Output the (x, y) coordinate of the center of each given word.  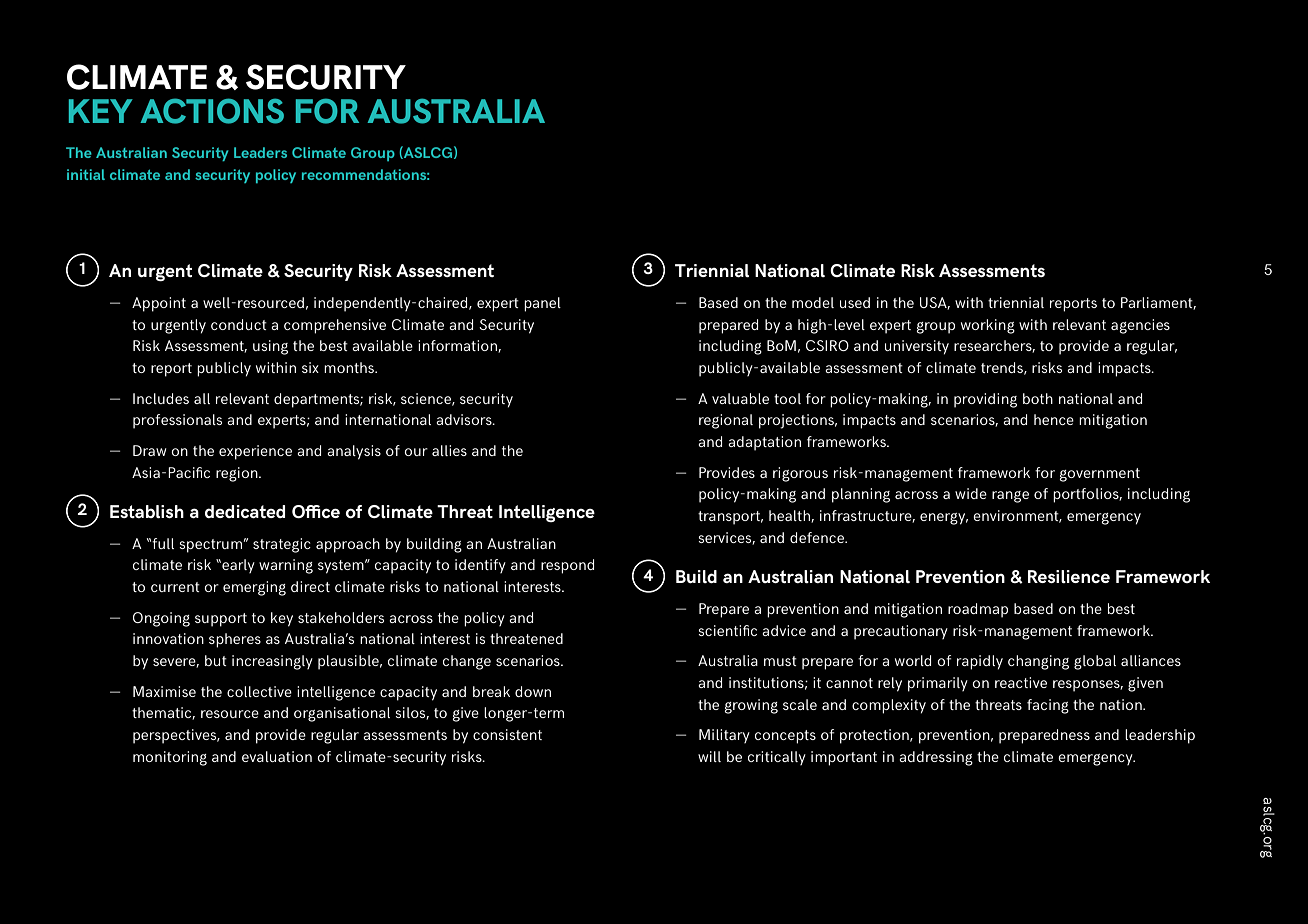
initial (86, 174)
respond (567, 566)
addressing (936, 758)
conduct (239, 324)
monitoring (170, 758)
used (855, 302)
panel (542, 304)
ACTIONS (212, 111)
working (988, 326)
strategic (282, 545)
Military (724, 736)
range (1010, 497)
